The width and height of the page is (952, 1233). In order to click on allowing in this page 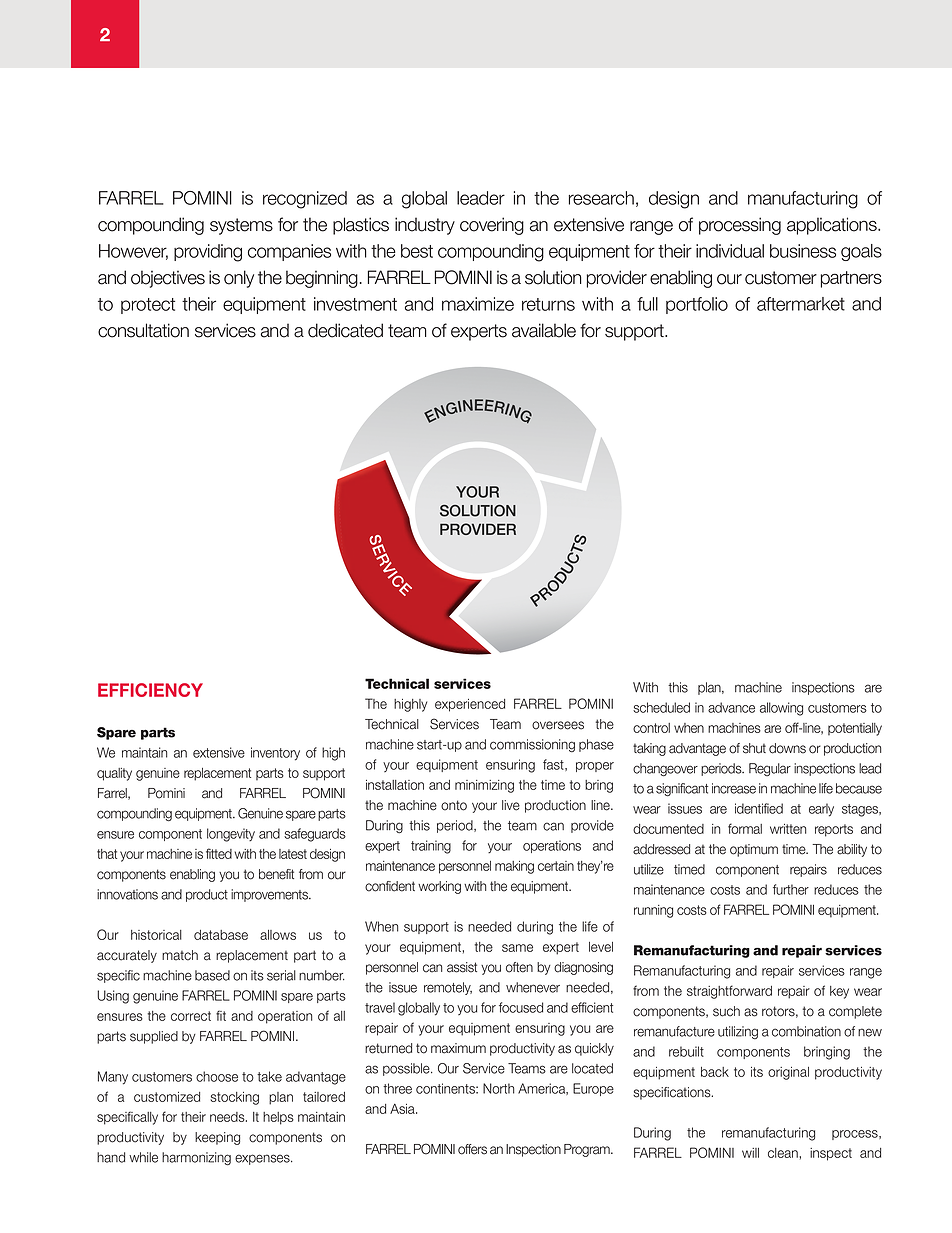, I will do `click(781, 709)`.
